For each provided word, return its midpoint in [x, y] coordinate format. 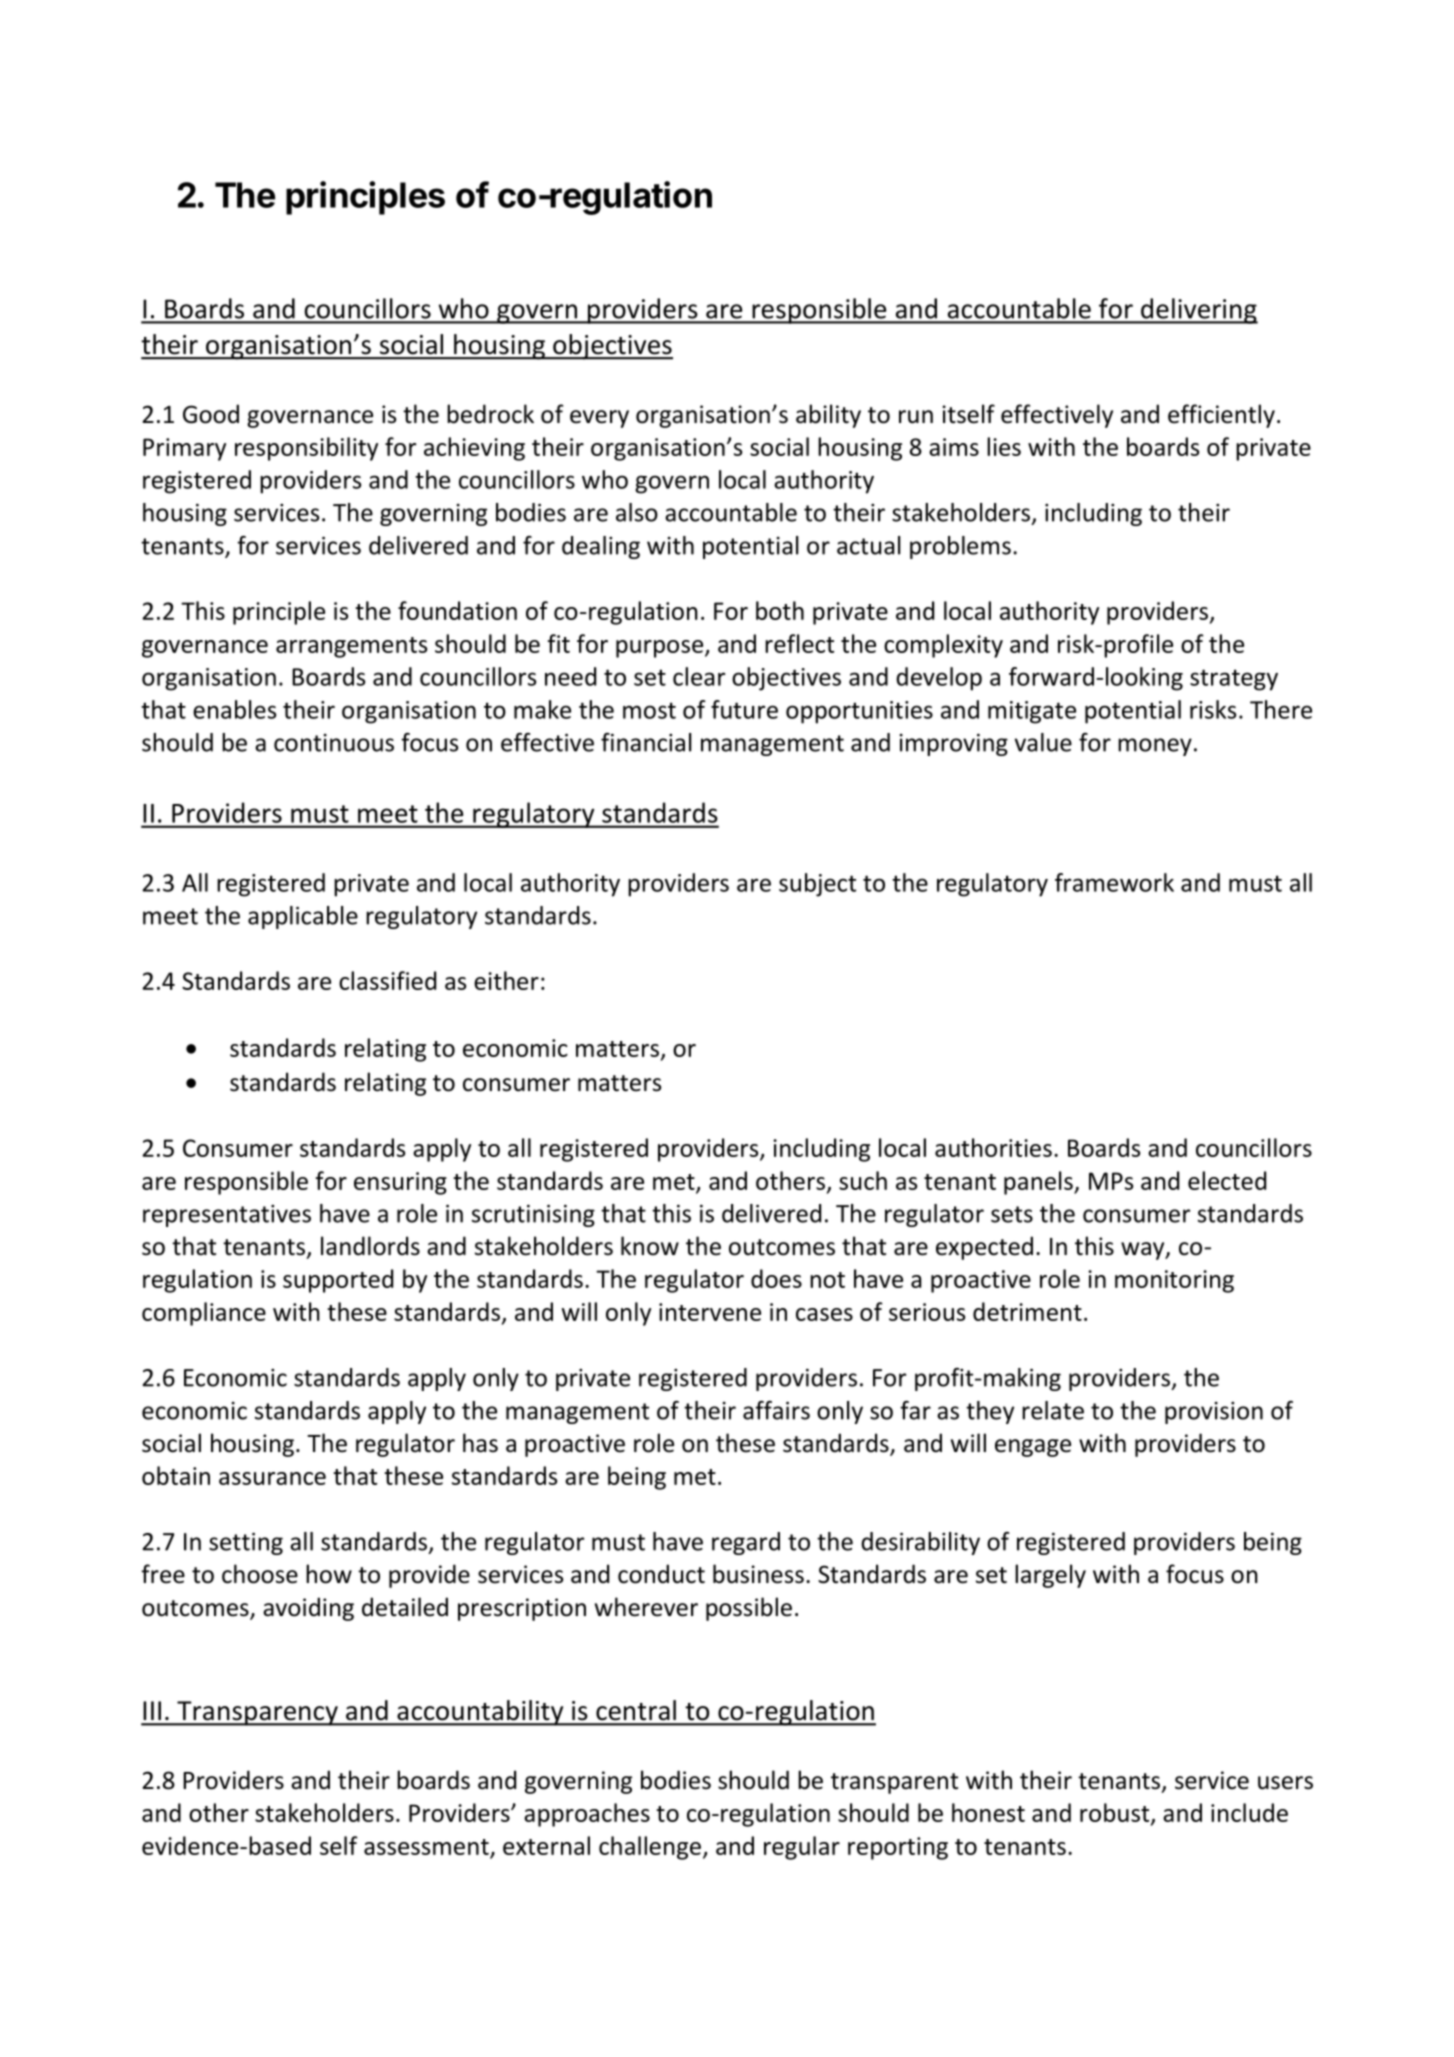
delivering [1198, 311]
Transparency [257, 1713]
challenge [650, 1848]
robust [1116, 1813]
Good [211, 414]
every [599, 419]
